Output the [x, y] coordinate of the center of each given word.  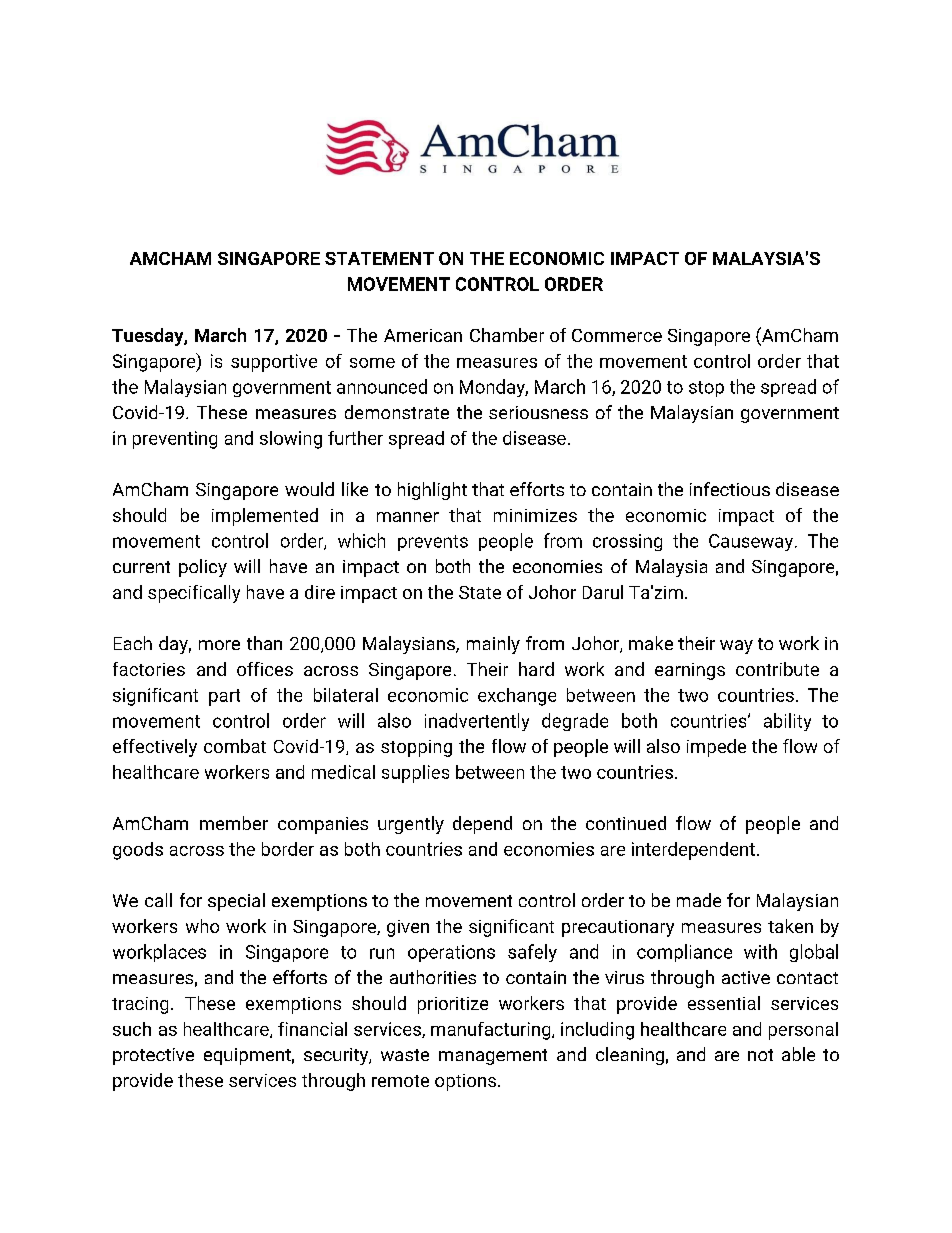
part [224, 697]
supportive [274, 363]
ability [787, 722]
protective [153, 1056]
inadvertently [477, 722]
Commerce [617, 335]
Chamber [507, 335]
